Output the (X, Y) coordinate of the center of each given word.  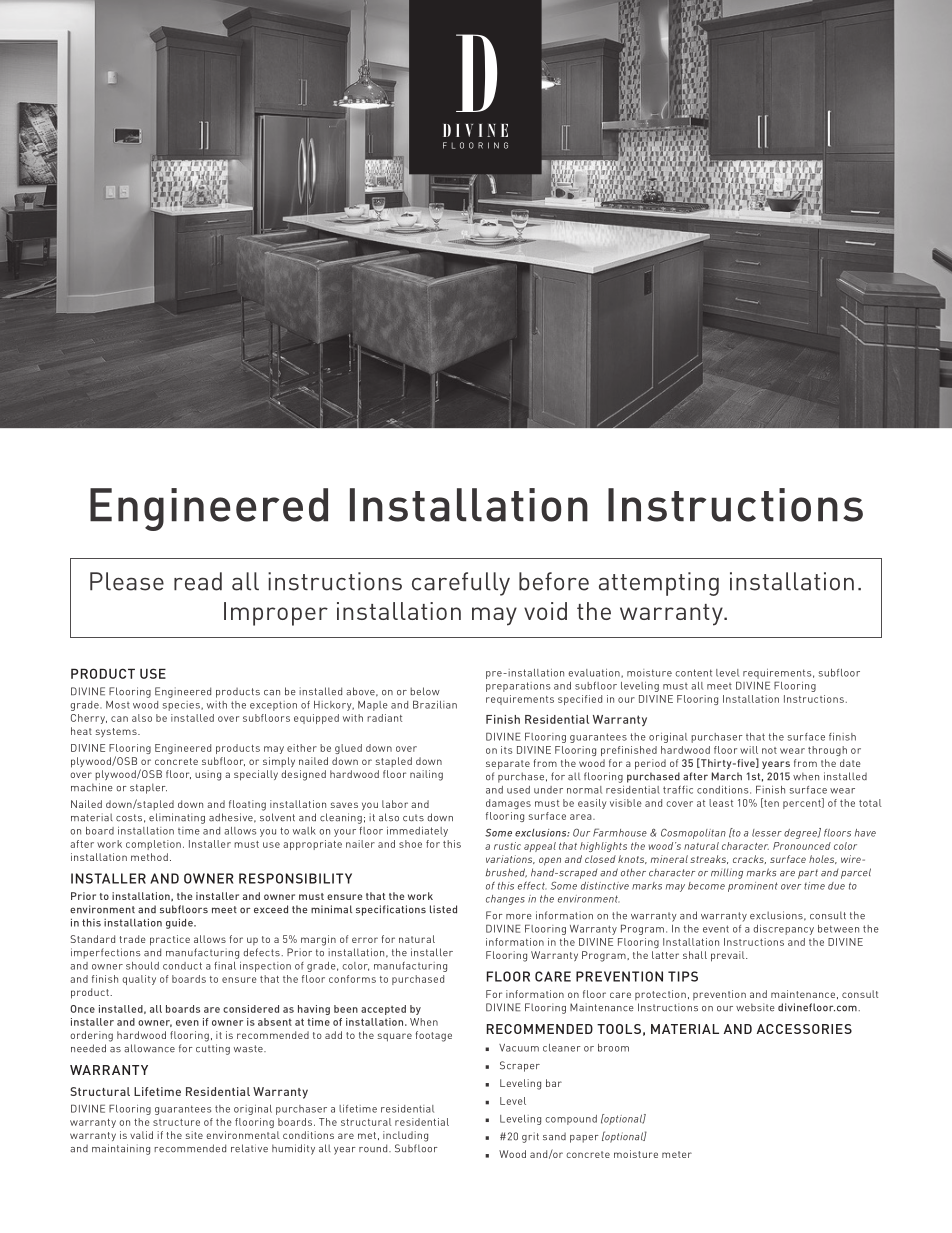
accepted (383, 1010)
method (149, 857)
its (507, 750)
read (198, 581)
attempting (659, 584)
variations (510, 859)
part (808, 874)
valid (141, 1135)
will (749, 750)
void (545, 611)
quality (139, 980)
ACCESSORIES (804, 1029)
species (182, 706)
